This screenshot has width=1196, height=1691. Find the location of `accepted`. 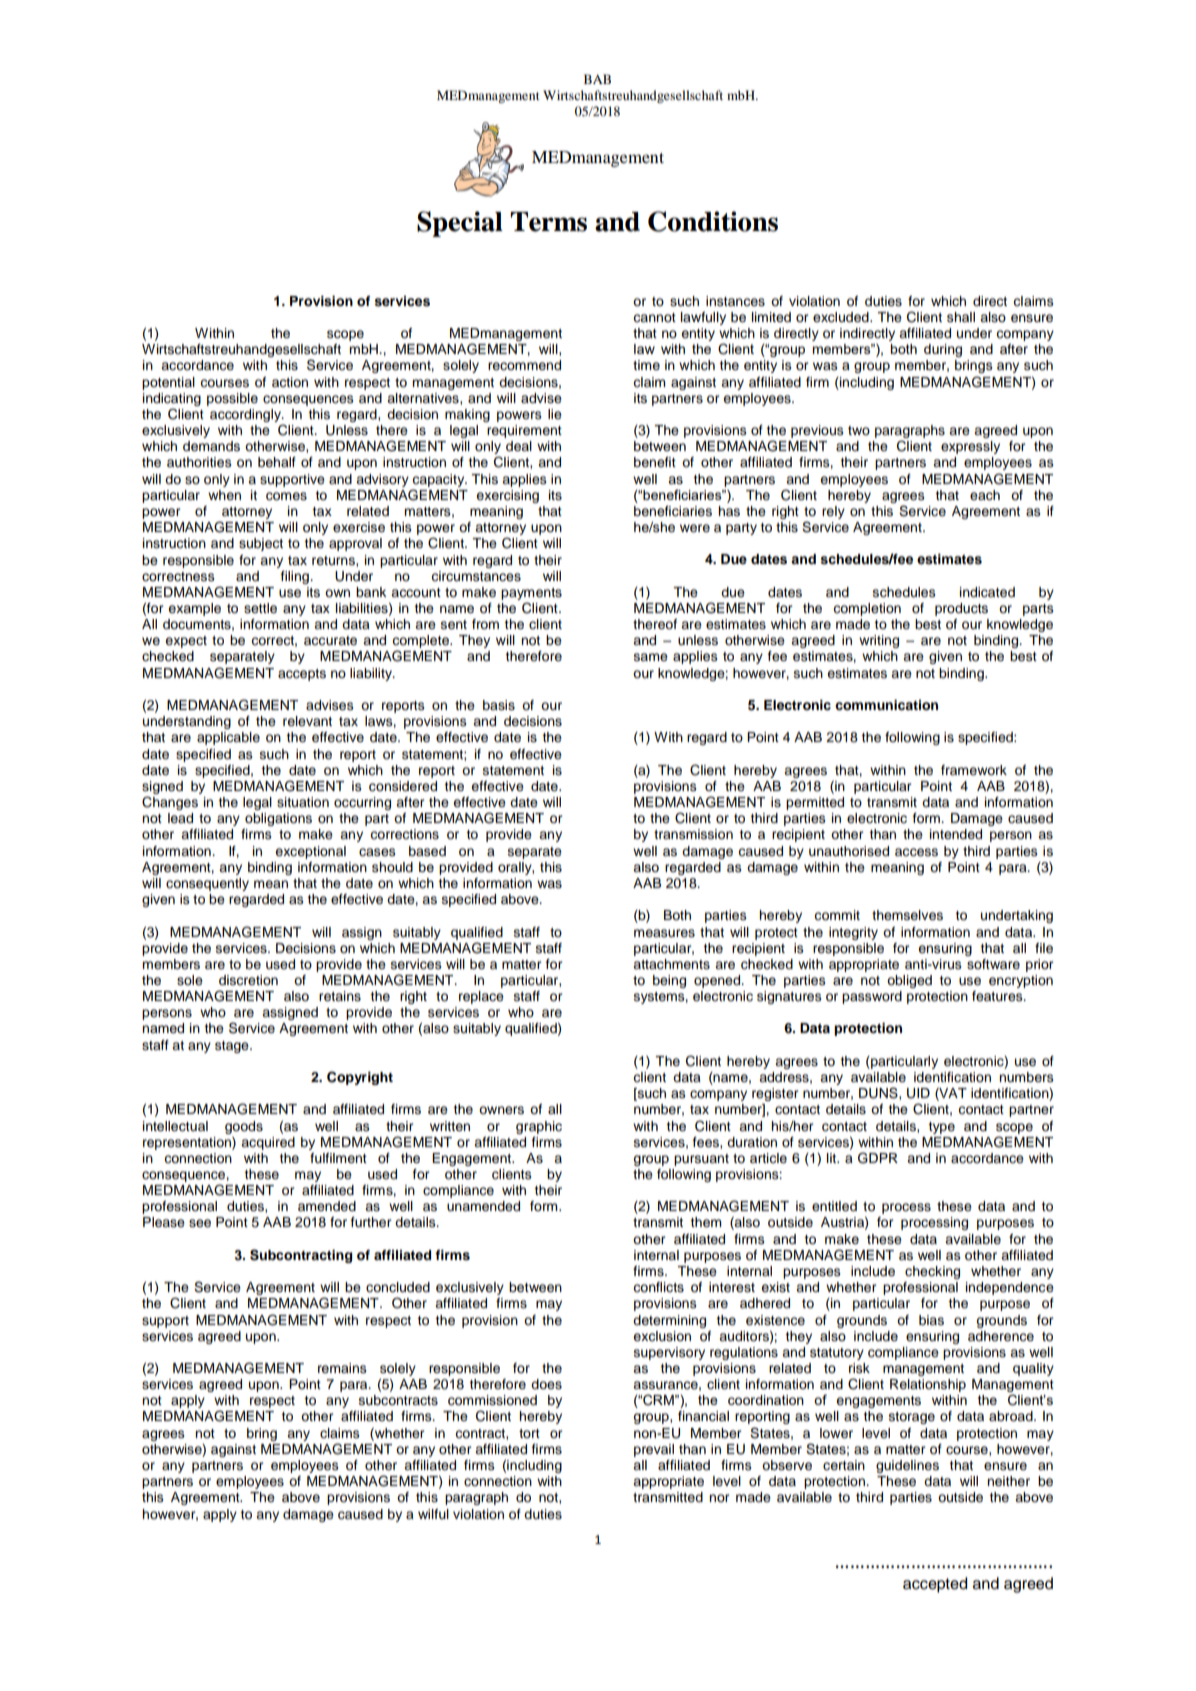

accepted is located at coordinates (935, 1585).
